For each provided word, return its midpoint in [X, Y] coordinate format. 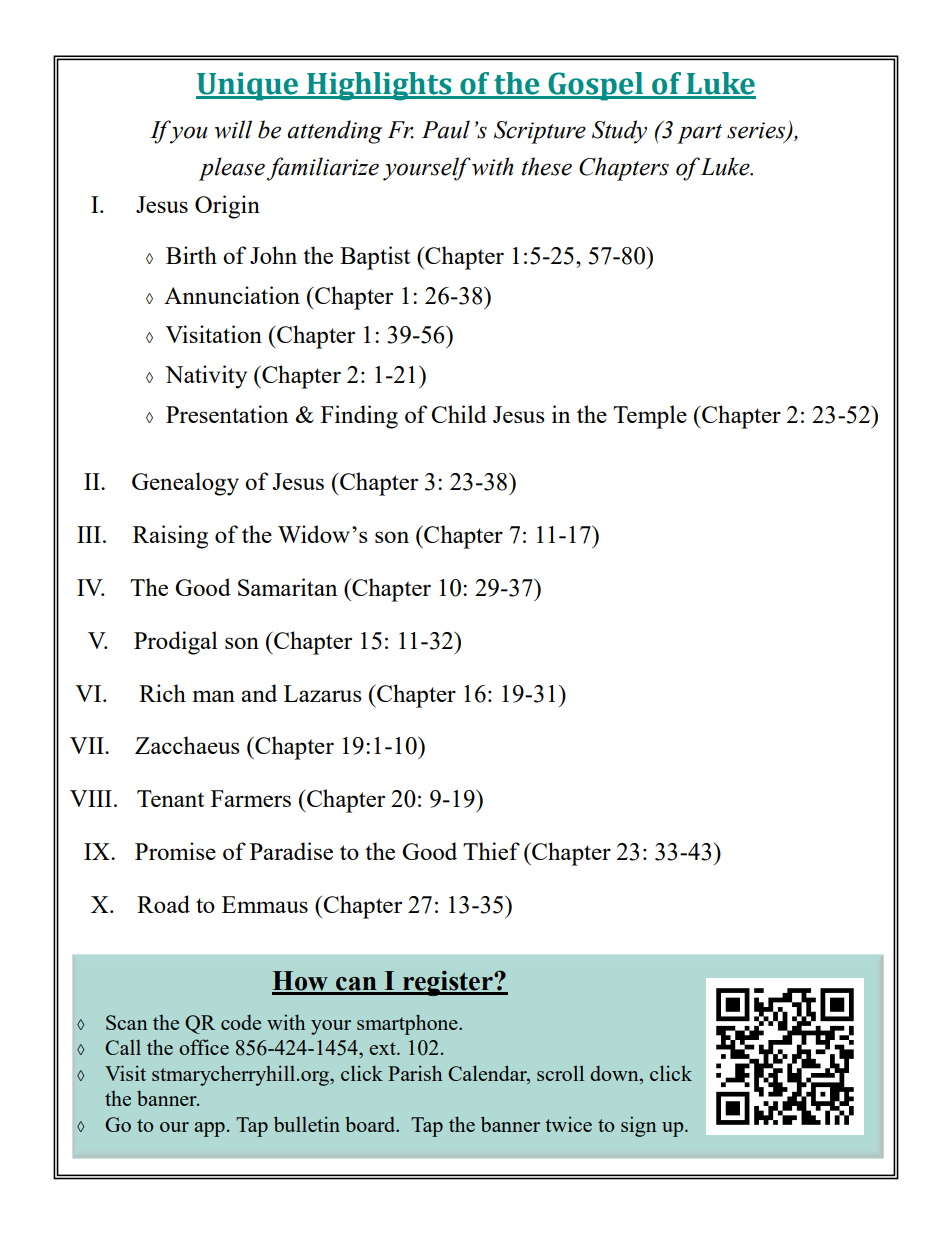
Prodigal [176, 643]
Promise [175, 851]
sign [638, 1126]
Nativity [206, 377]
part [699, 134]
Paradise [291, 851]
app [209, 1129]
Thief [491, 851]
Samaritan [287, 587]
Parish [415, 1073]
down [615, 1073]
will [233, 129]
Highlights [379, 86]
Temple [650, 417]
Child [459, 414]
